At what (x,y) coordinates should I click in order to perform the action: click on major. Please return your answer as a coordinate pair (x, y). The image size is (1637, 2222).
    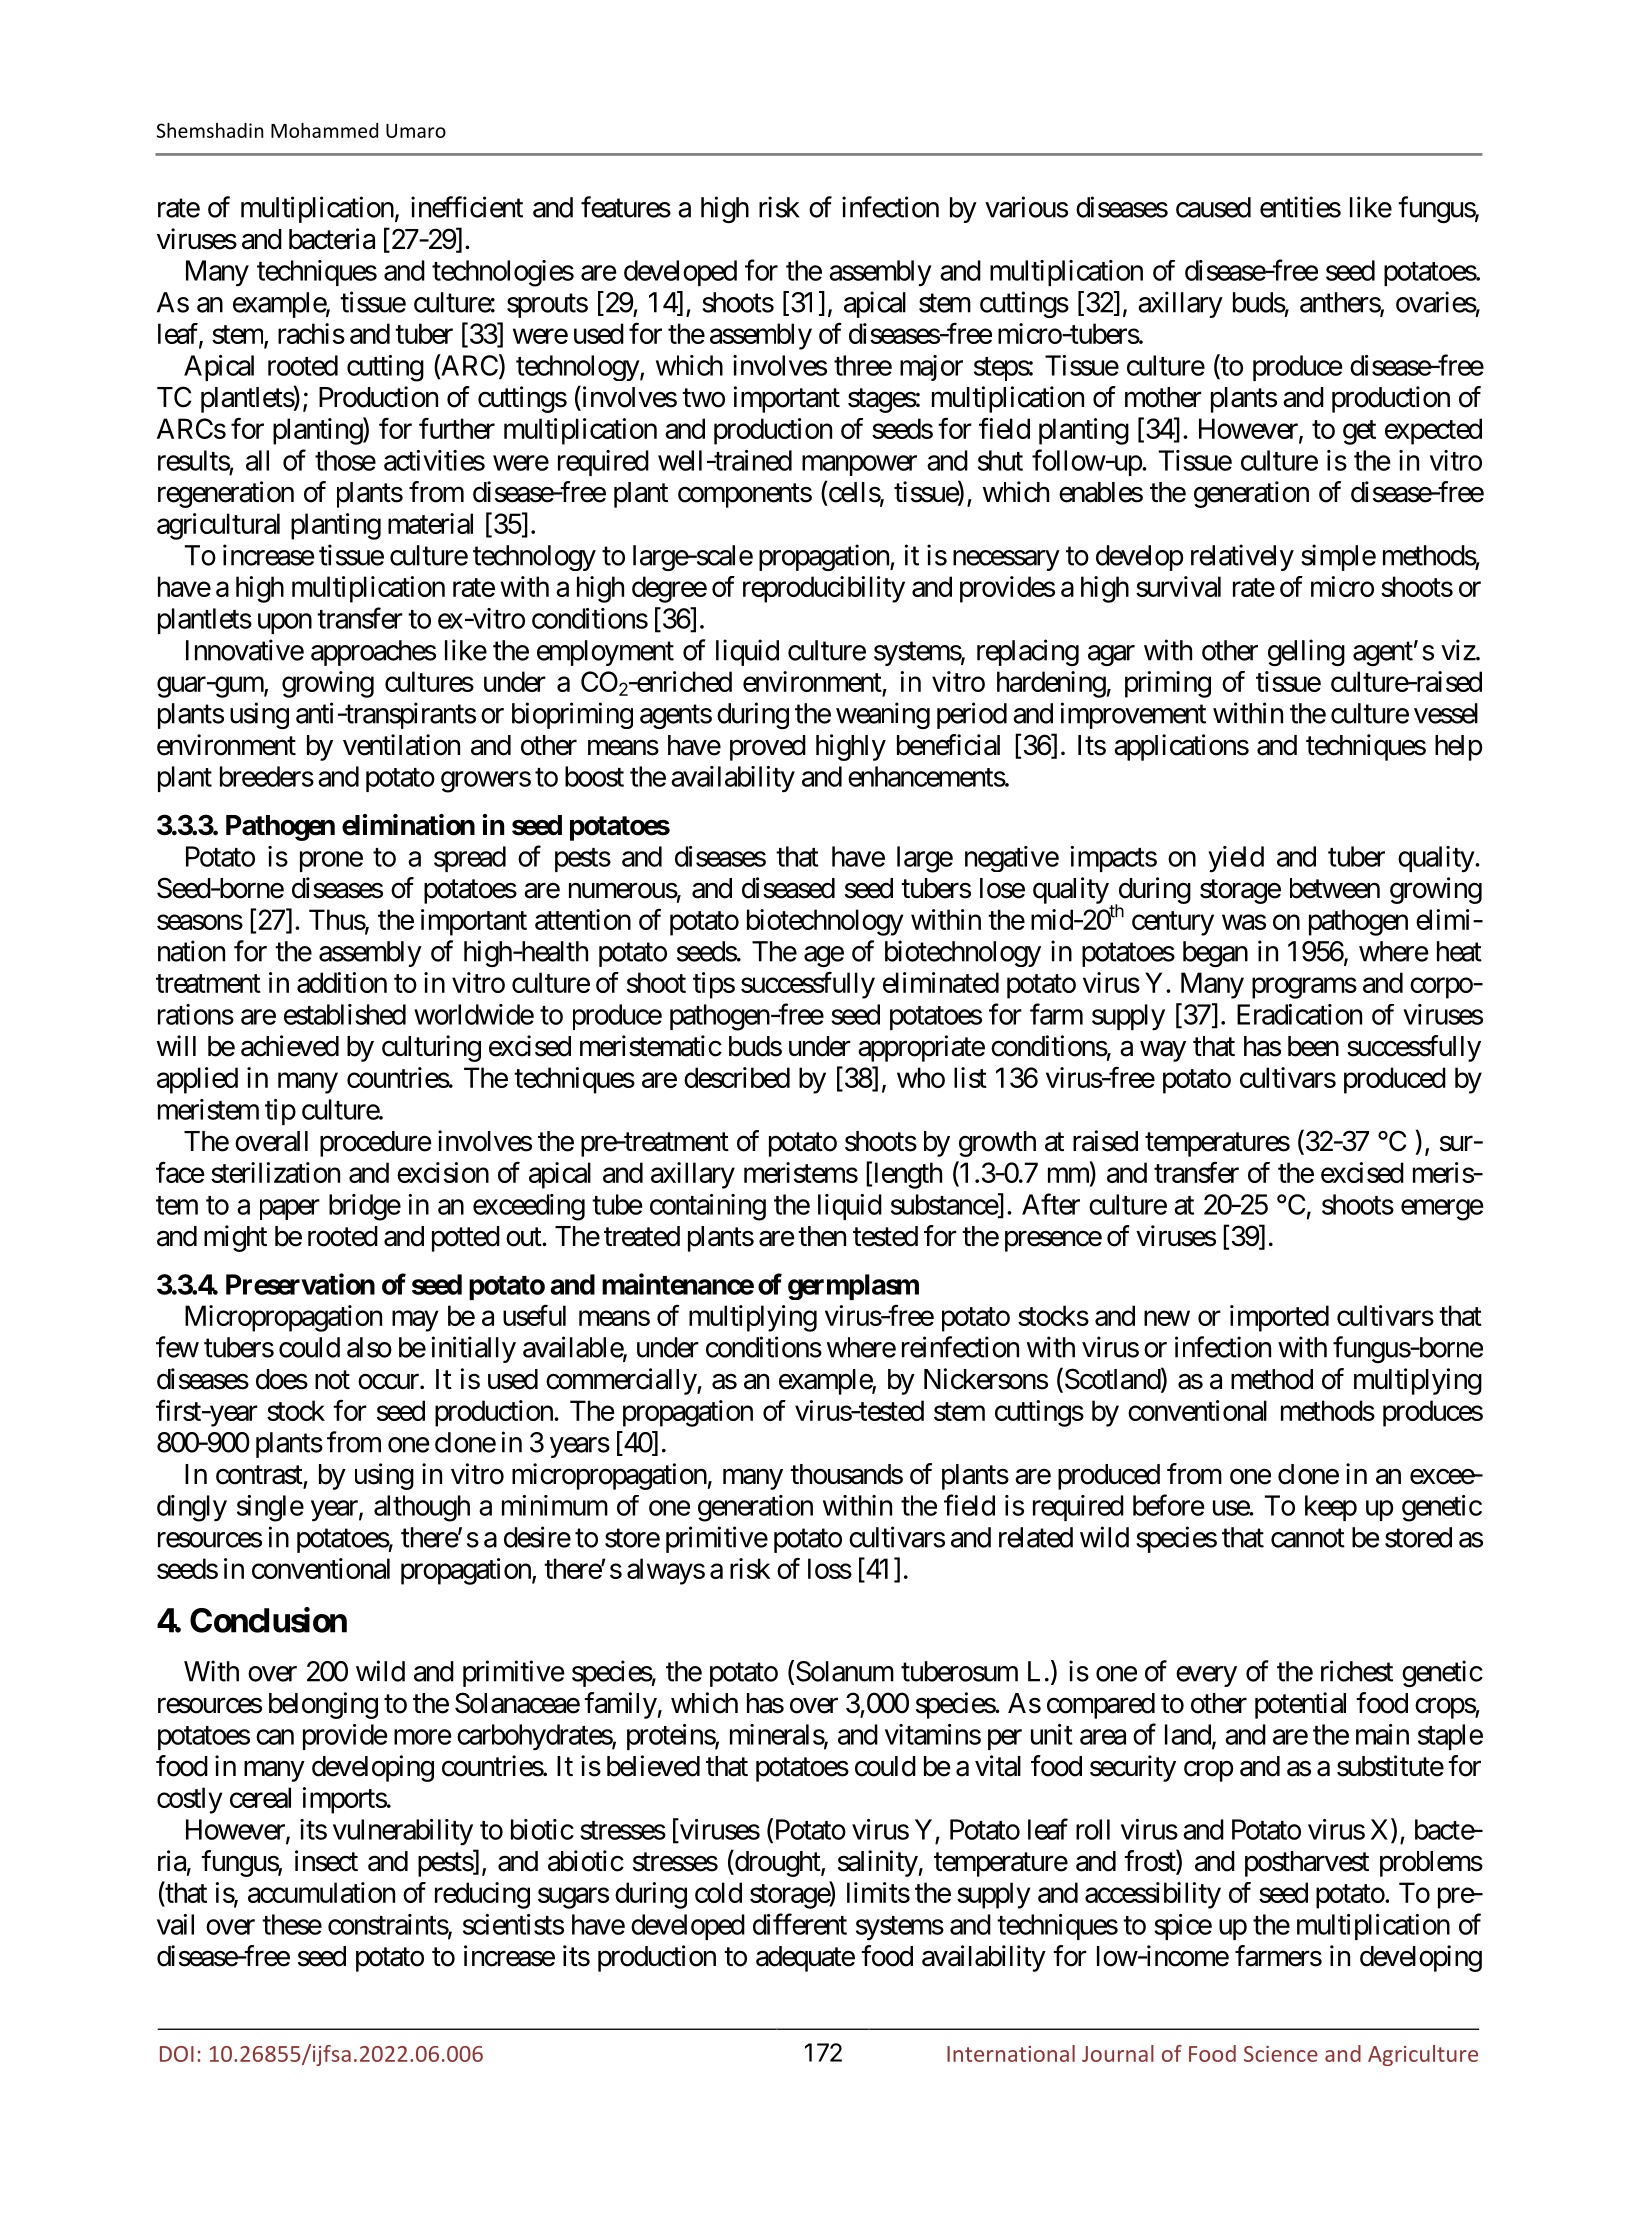
    Looking at the image, I should click on (931, 368).
